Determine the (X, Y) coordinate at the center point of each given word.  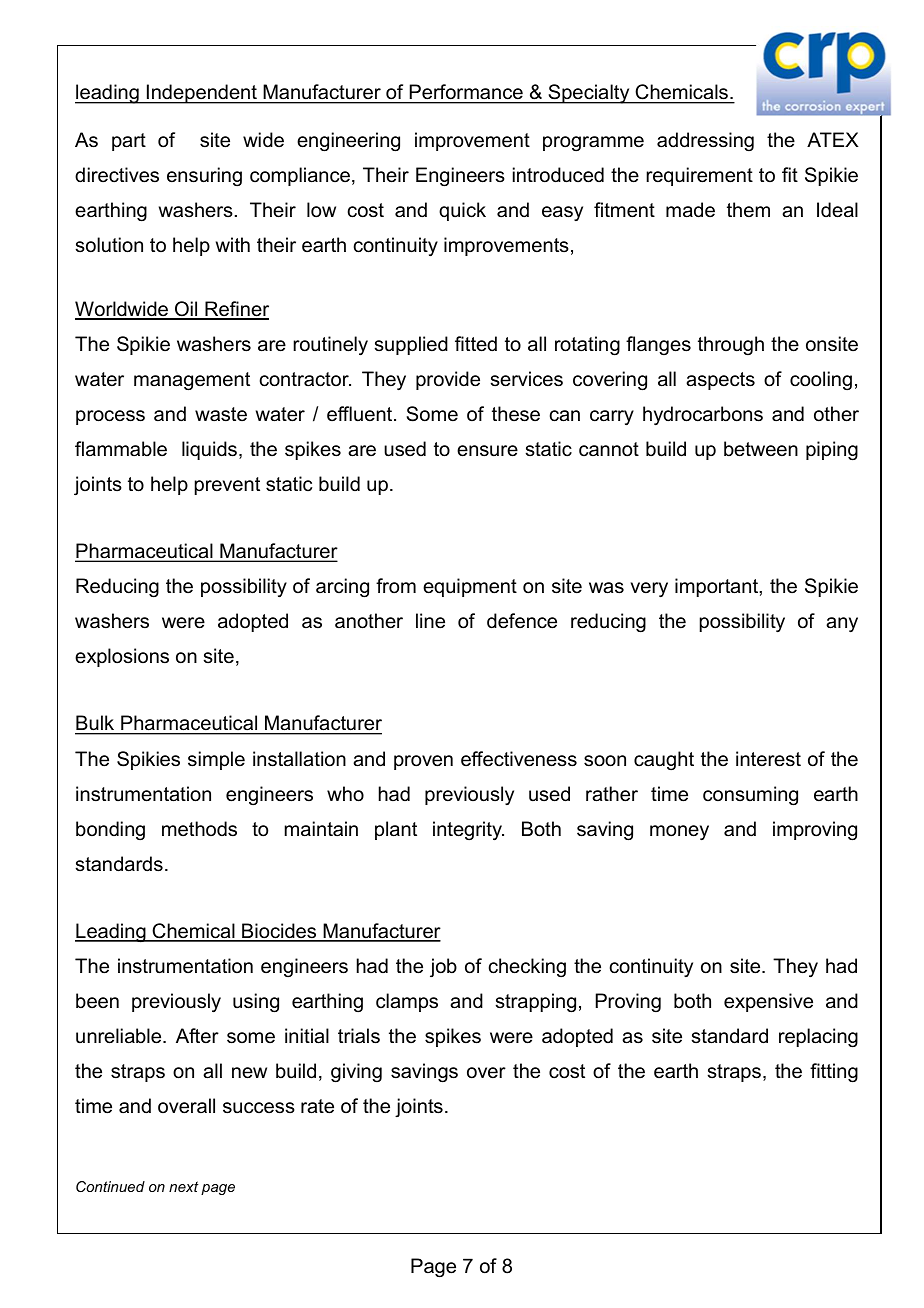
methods (199, 829)
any (842, 625)
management (192, 381)
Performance (466, 93)
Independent (202, 94)
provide (448, 380)
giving (356, 1073)
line (430, 621)
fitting (834, 1073)
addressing (705, 141)
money (679, 833)
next (184, 1186)
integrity (468, 831)
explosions (122, 657)
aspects (720, 381)
